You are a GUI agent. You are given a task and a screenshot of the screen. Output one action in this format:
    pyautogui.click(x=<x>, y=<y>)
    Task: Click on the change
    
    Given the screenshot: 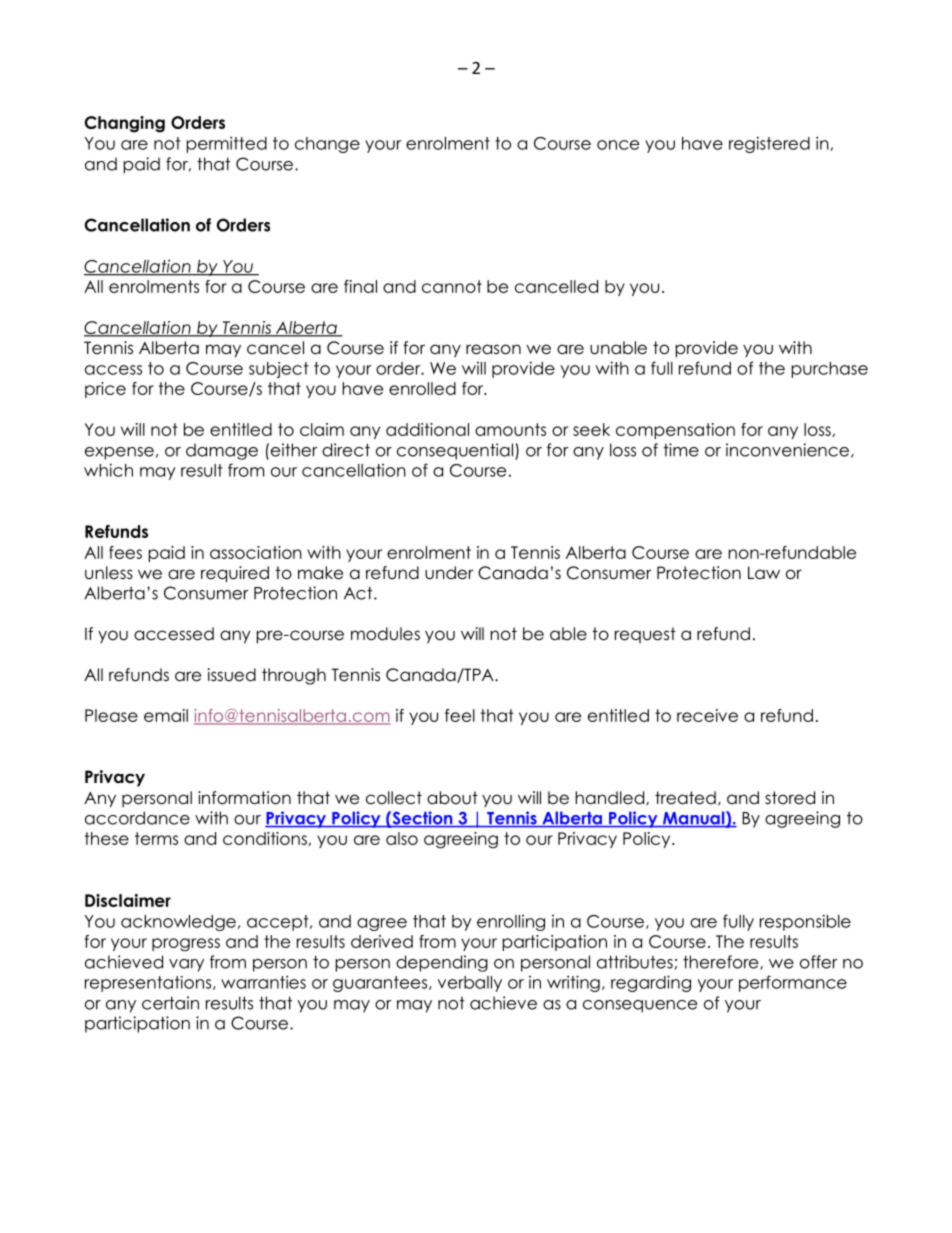 What is the action you would take?
    pyautogui.click(x=327, y=145)
